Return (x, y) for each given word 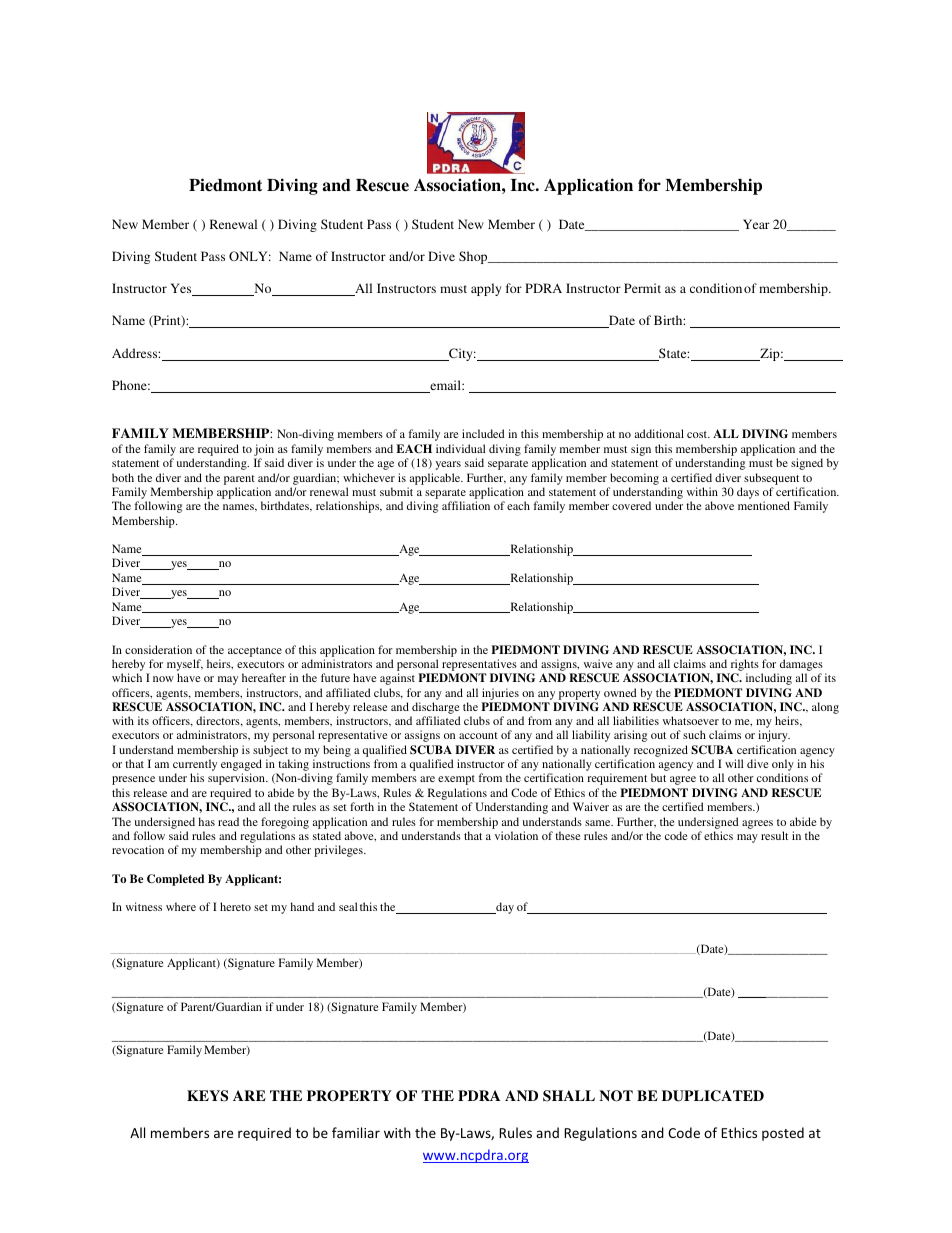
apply (486, 289)
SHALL (569, 1096)
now (163, 679)
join (265, 451)
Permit (642, 288)
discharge (435, 708)
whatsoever (691, 720)
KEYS (207, 1096)
